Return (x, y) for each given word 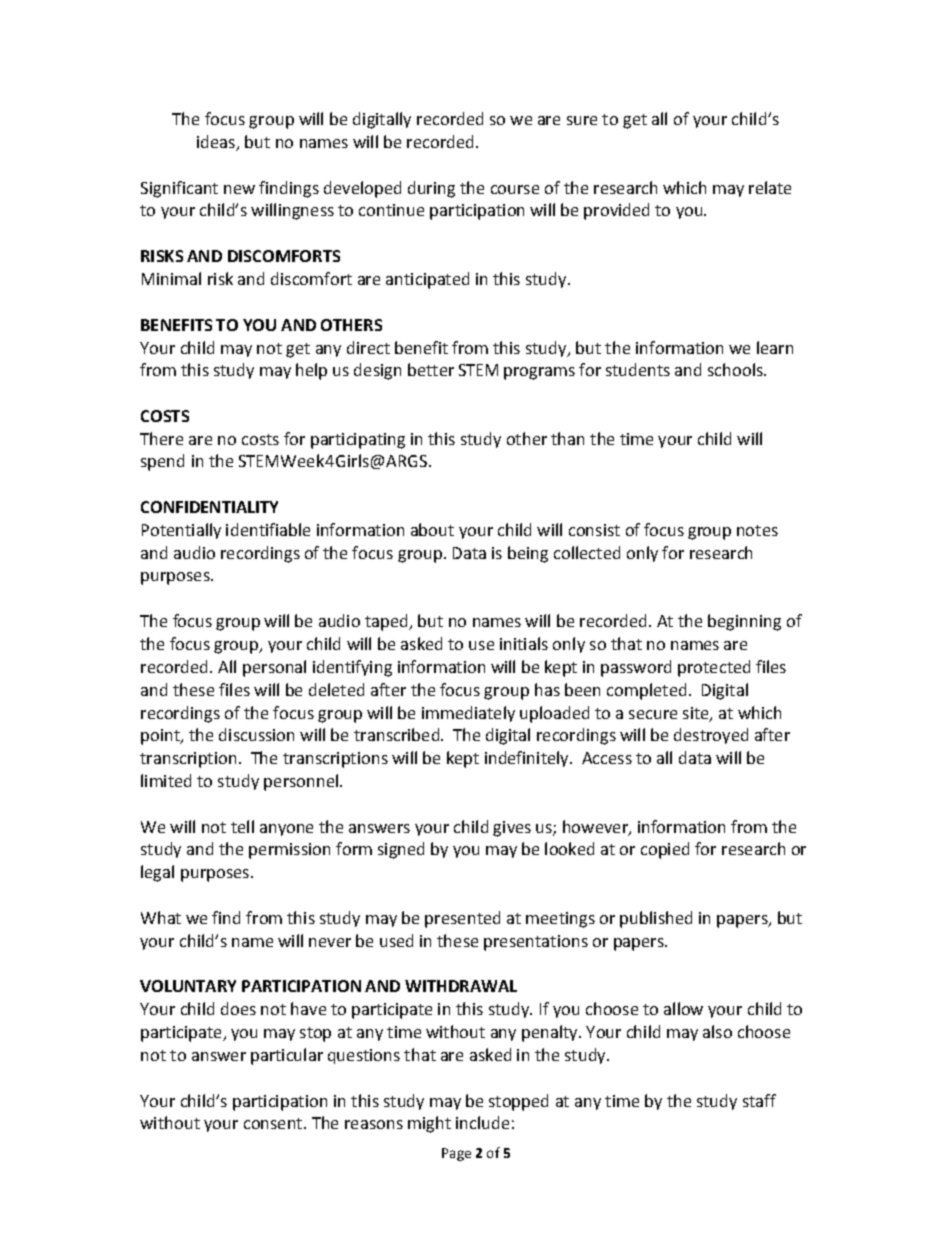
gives (512, 829)
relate (770, 187)
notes (757, 530)
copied (665, 850)
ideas (217, 143)
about (432, 529)
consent (274, 1123)
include (482, 1122)
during (431, 189)
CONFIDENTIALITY (209, 507)
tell (242, 826)
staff (759, 1100)
